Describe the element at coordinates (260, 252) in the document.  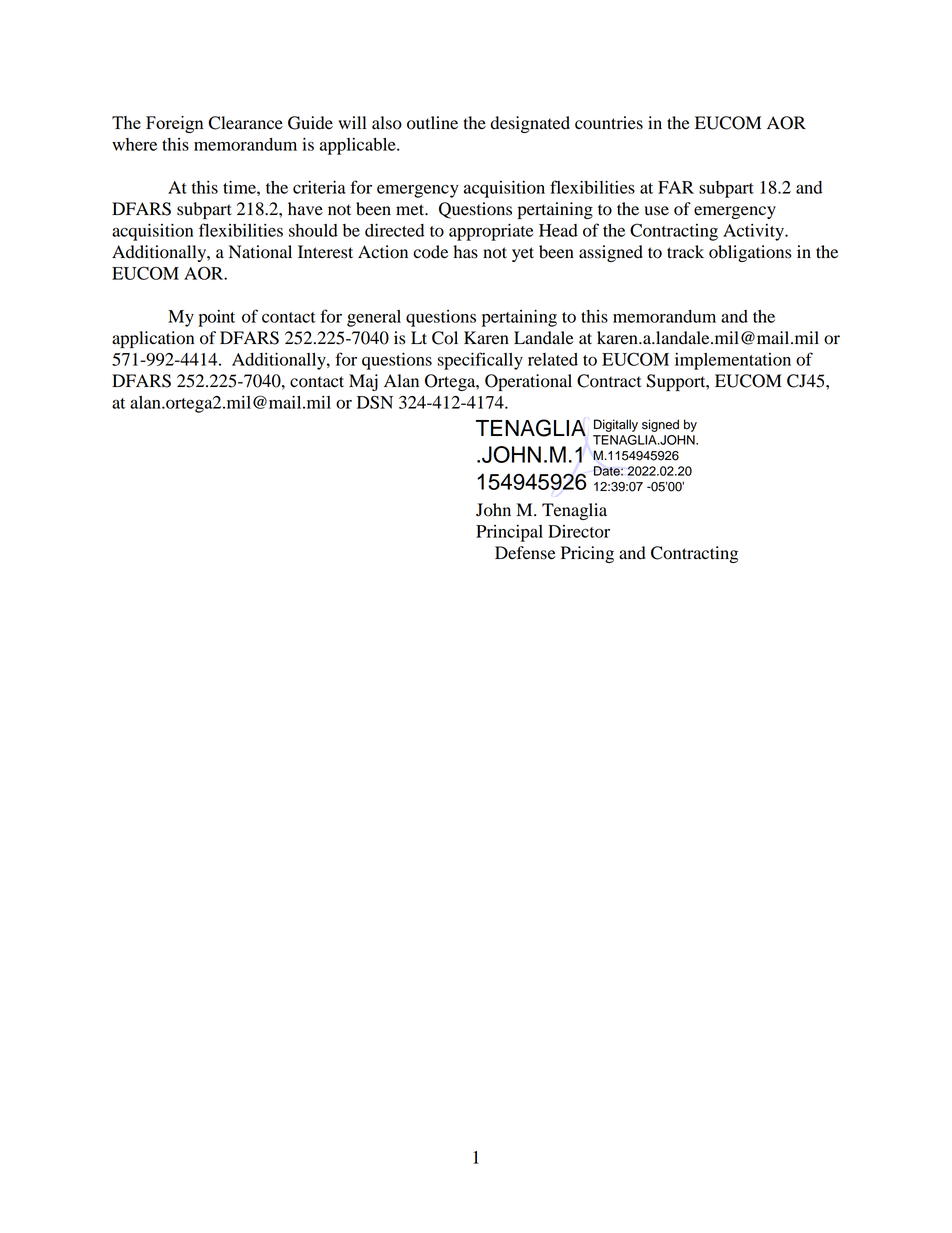
I see `National` at that location.
